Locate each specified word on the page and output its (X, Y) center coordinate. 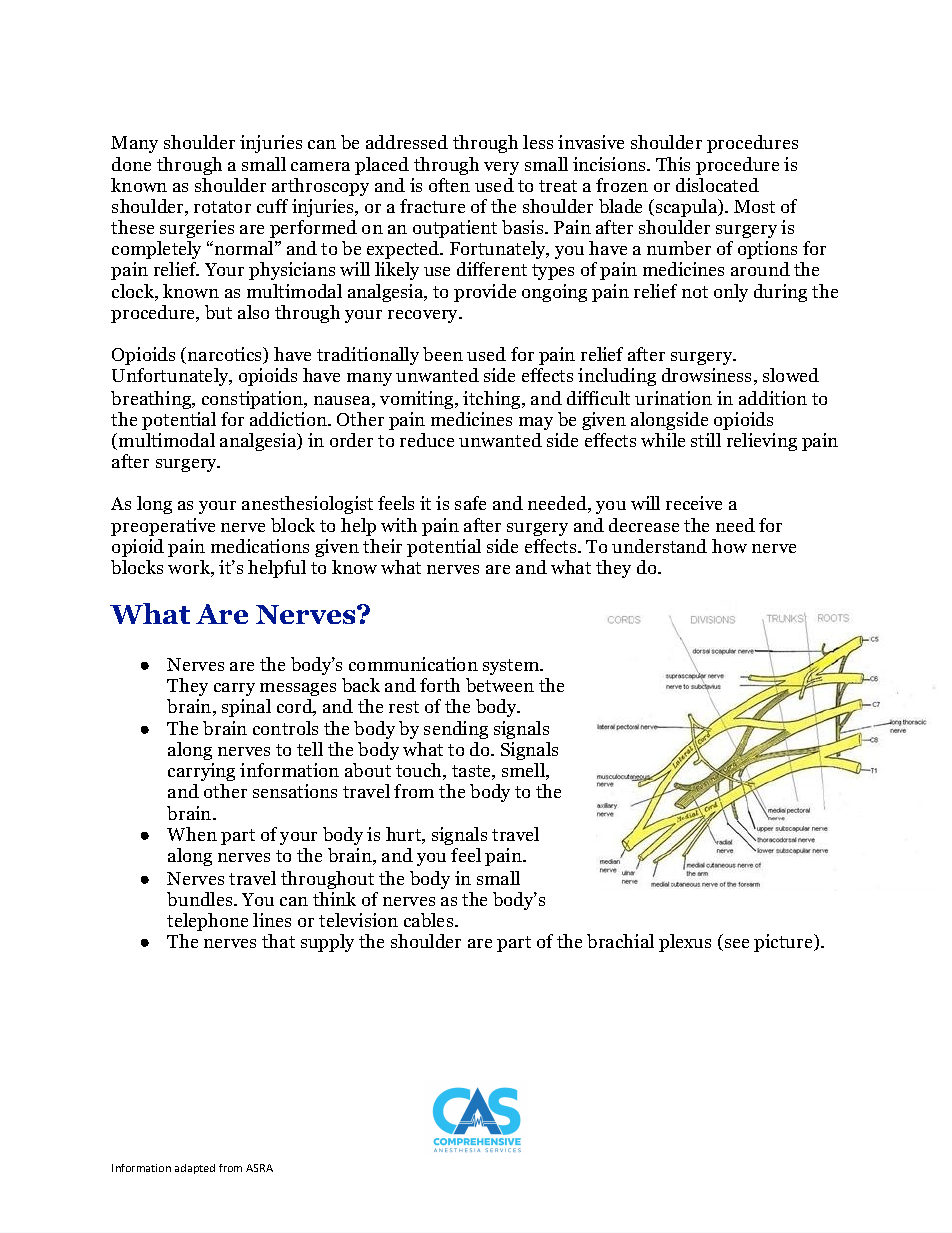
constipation (254, 400)
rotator (222, 207)
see (735, 945)
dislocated (717, 185)
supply (327, 943)
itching (493, 400)
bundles (201, 899)
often (449, 185)
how (729, 546)
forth (440, 685)
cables (430, 920)
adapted (195, 1169)
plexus (685, 943)
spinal (246, 708)
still (706, 440)
